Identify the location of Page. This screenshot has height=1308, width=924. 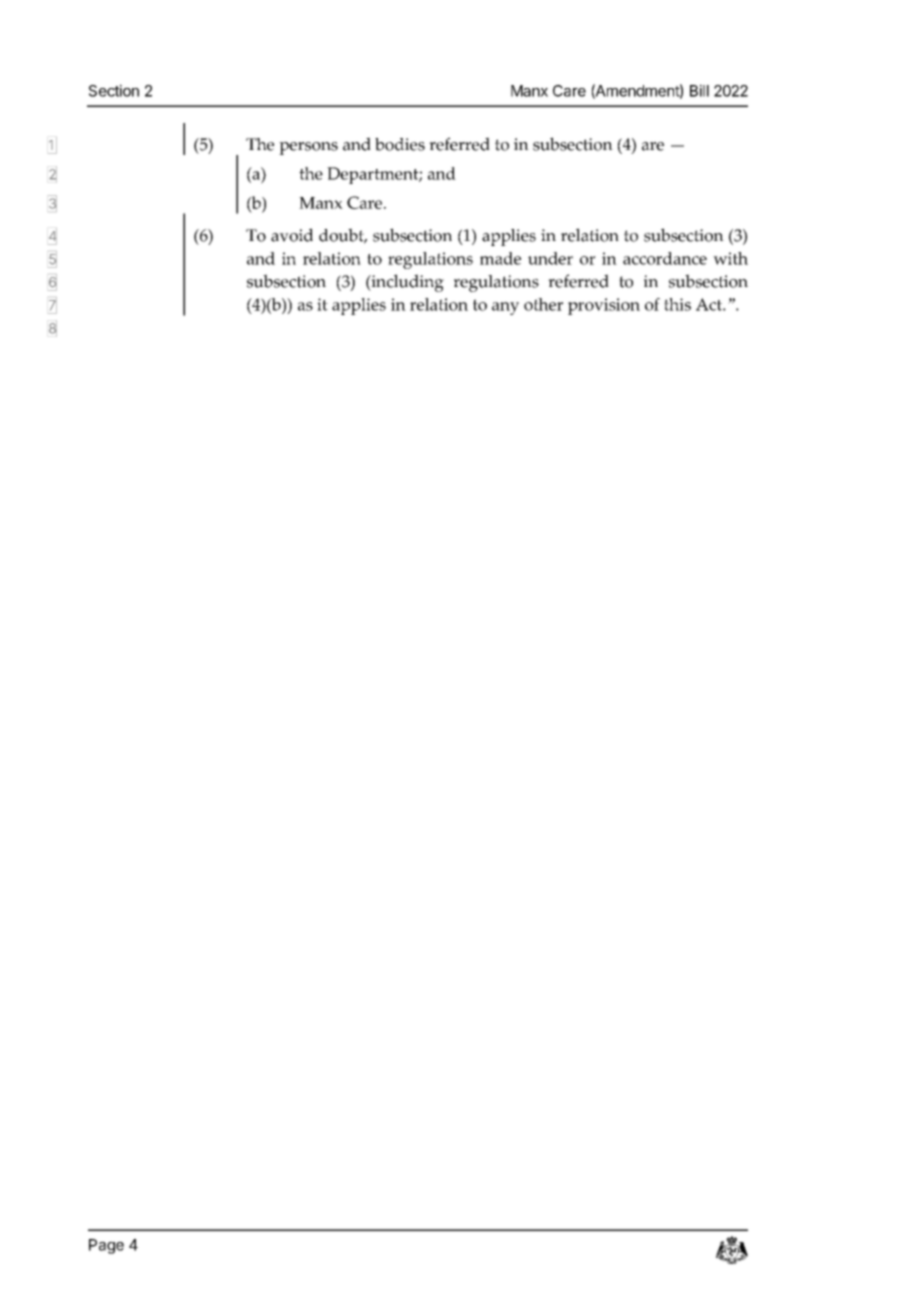
(106, 1246).
